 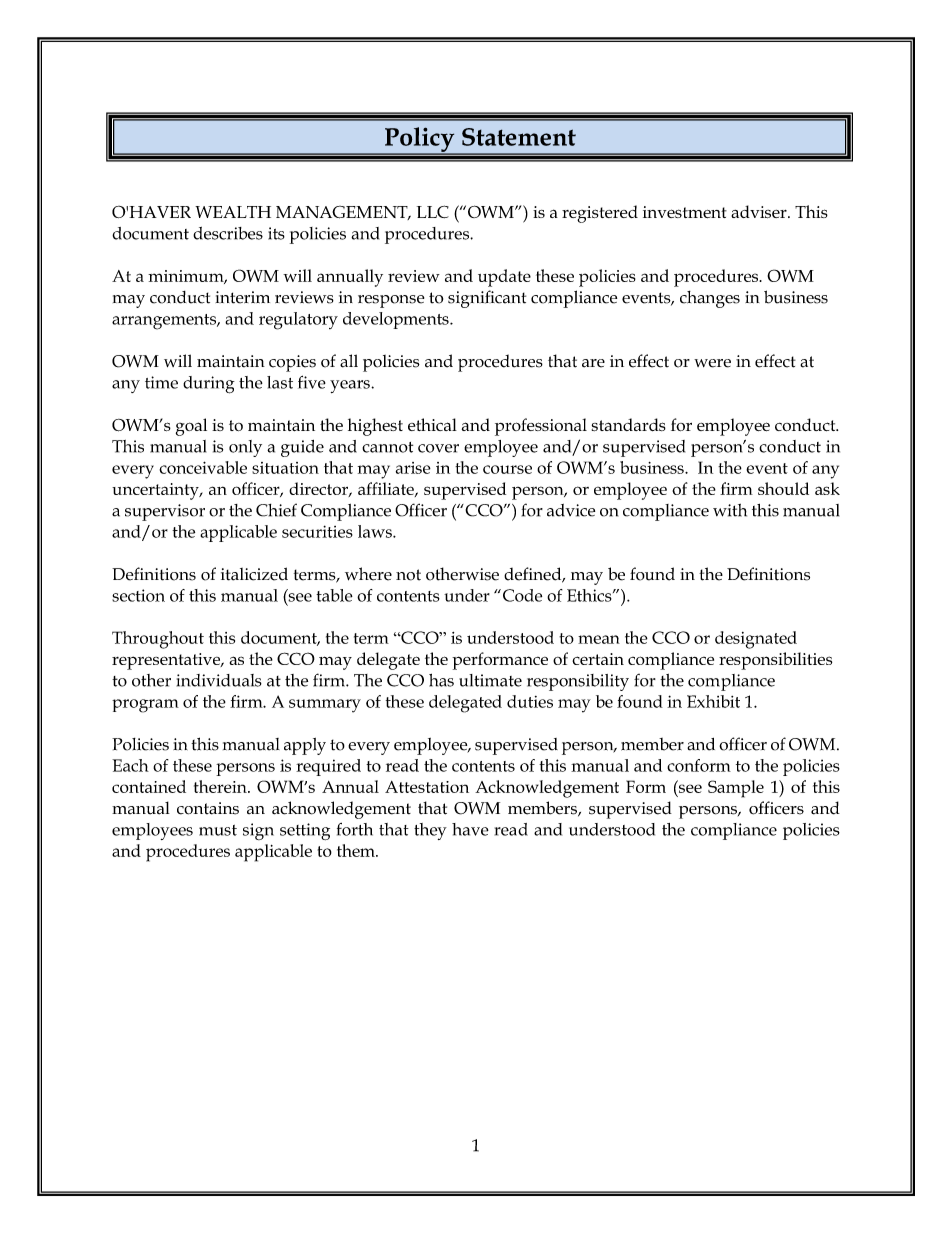 What do you see at coordinates (730, 510) in the screenshot?
I see `with` at bounding box center [730, 510].
